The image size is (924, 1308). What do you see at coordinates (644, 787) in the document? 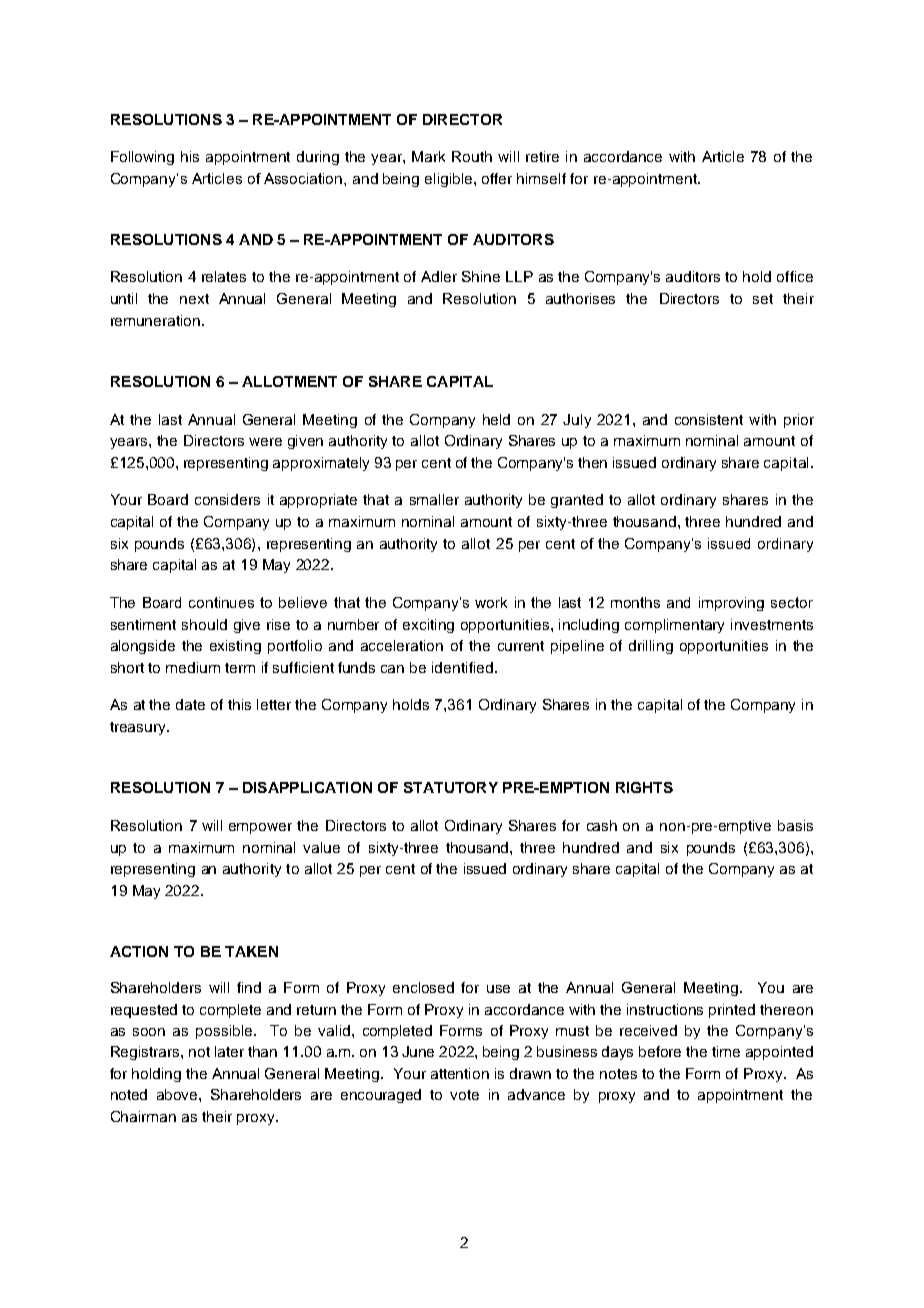
I see `RIGHTS` at bounding box center [644, 787].
